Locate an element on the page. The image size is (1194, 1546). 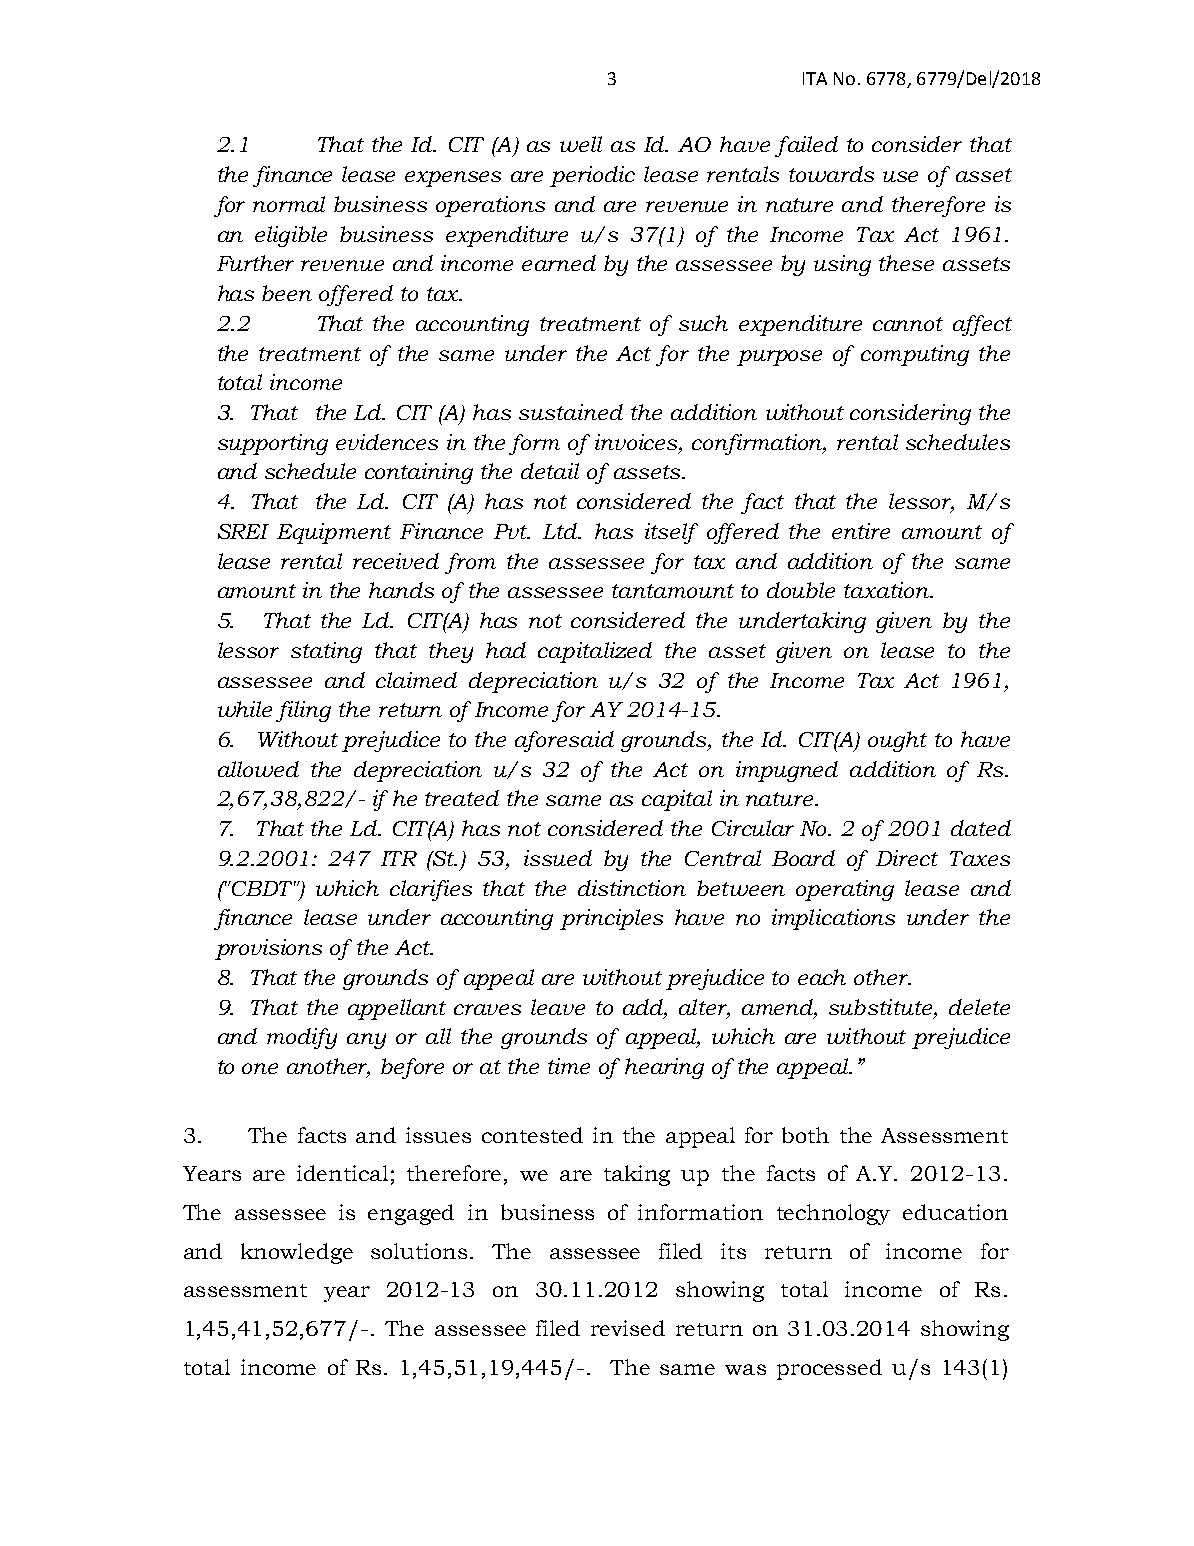
provisions is located at coordinates (268, 949).
